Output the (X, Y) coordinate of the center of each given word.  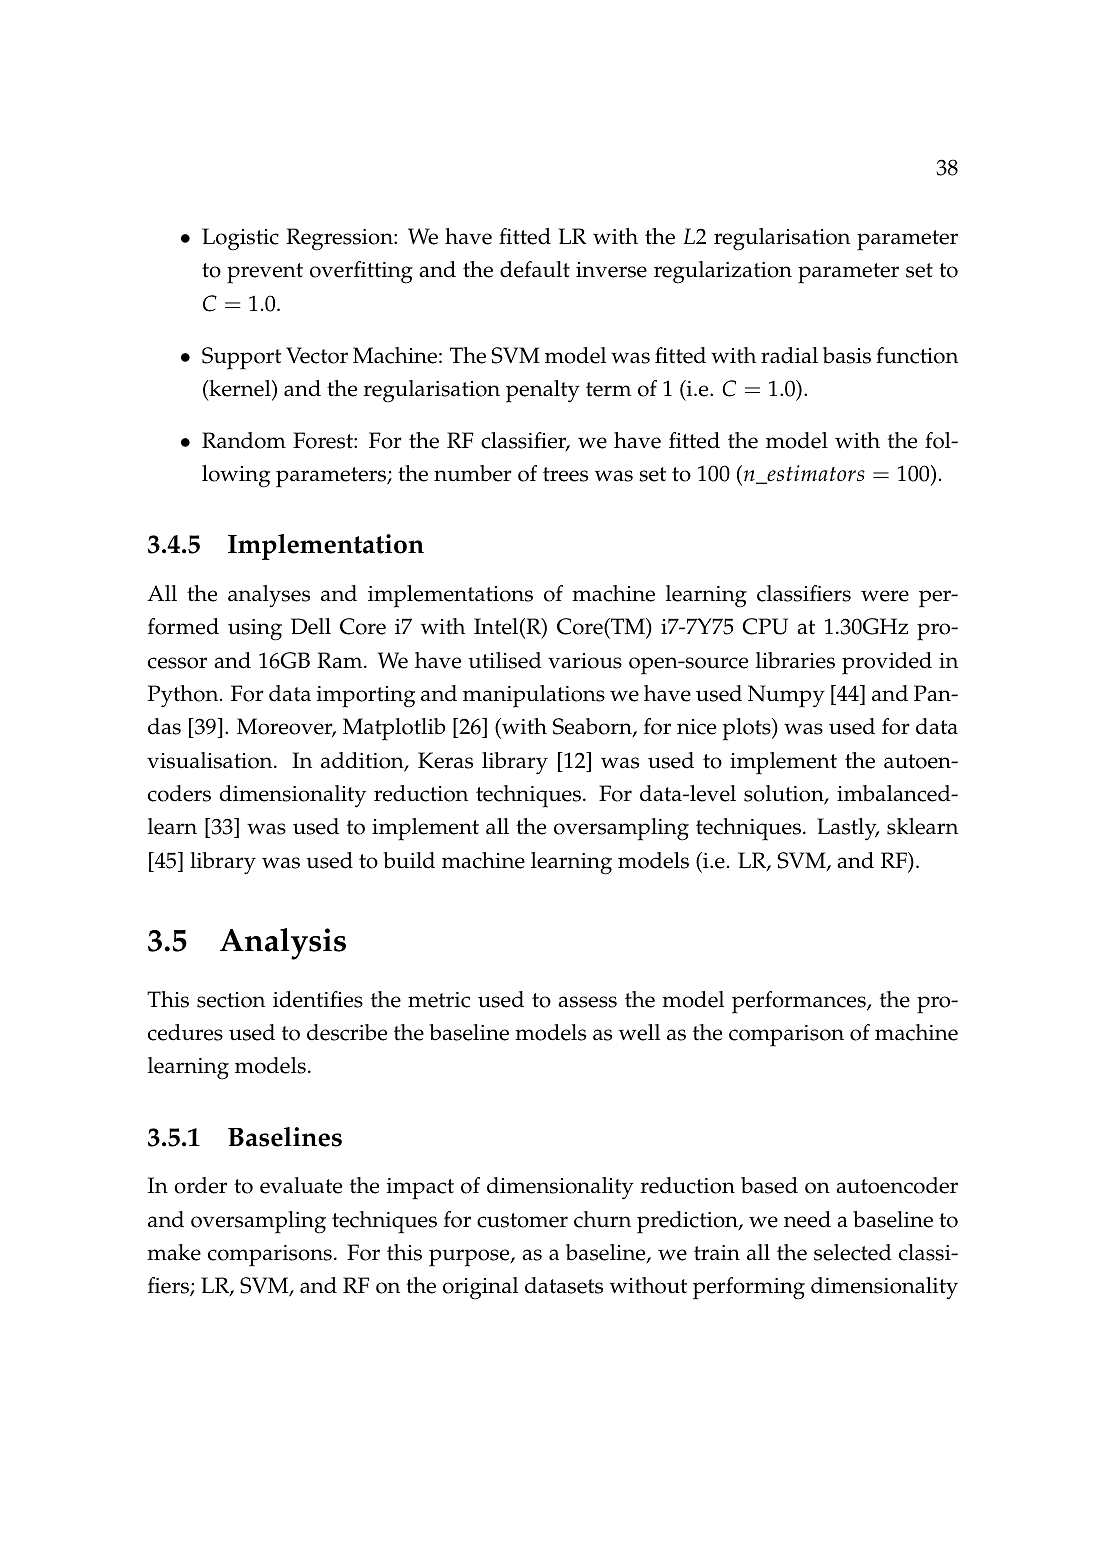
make (174, 1252)
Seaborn (593, 728)
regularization (723, 272)
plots (748, 729)
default (535, 269)
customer (522, 1220)
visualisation (211, 760)
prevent (265, 273)
